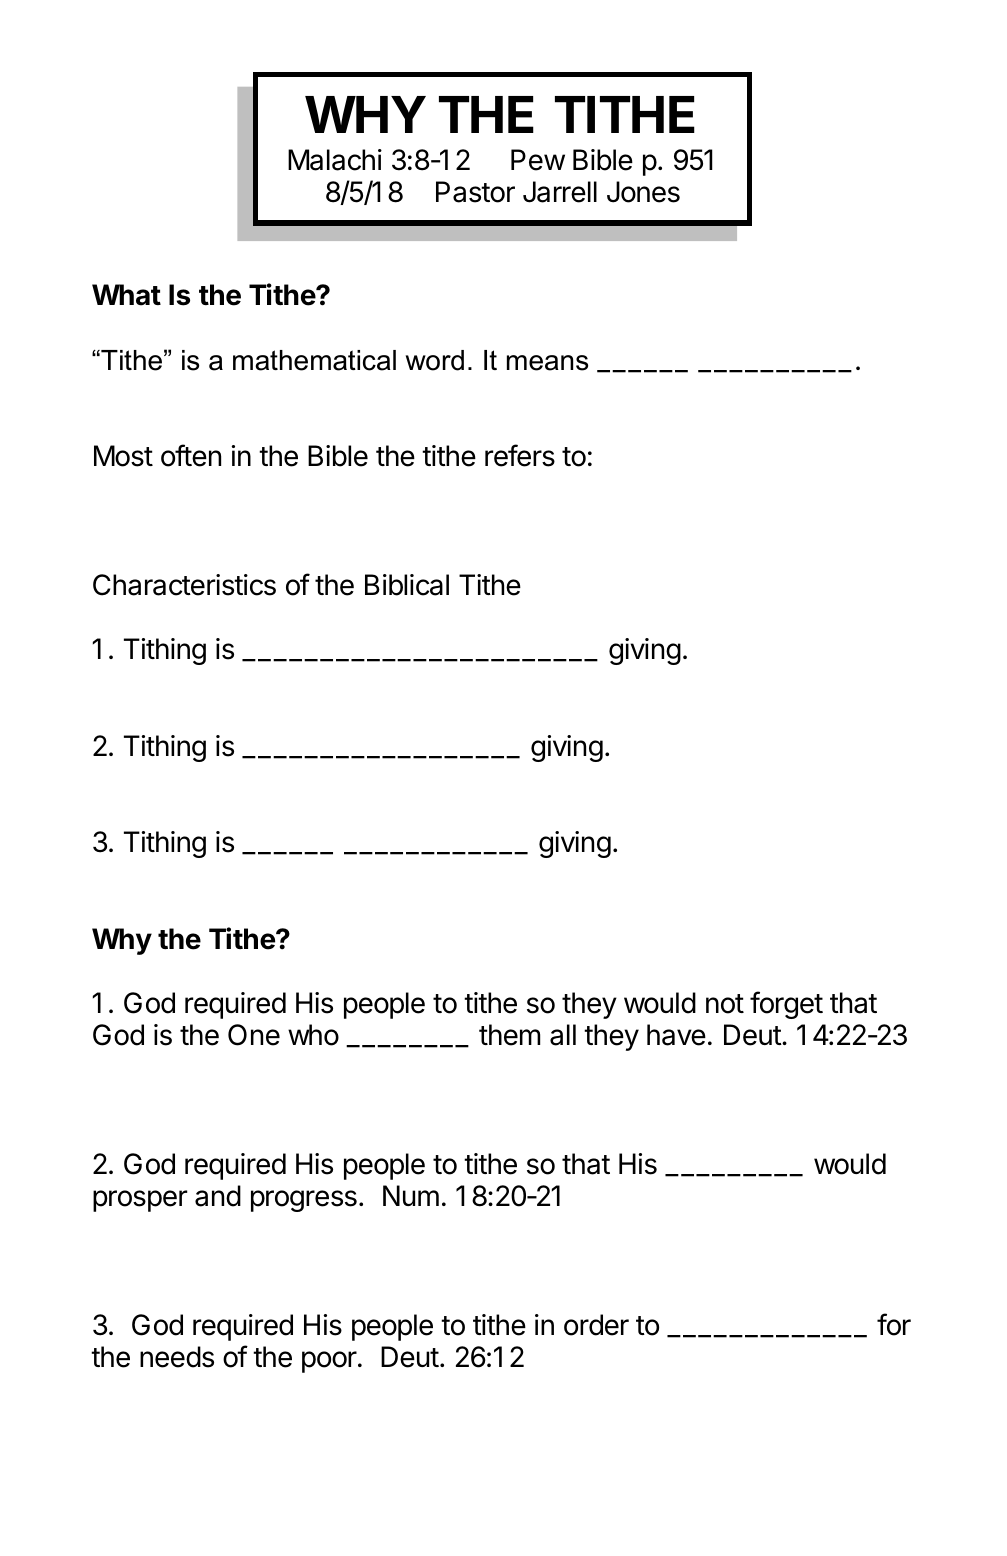  What do you see at coordinates (184, 585) in the screenshot?
I see `Characteristics` at bounding box center [184, 585].
